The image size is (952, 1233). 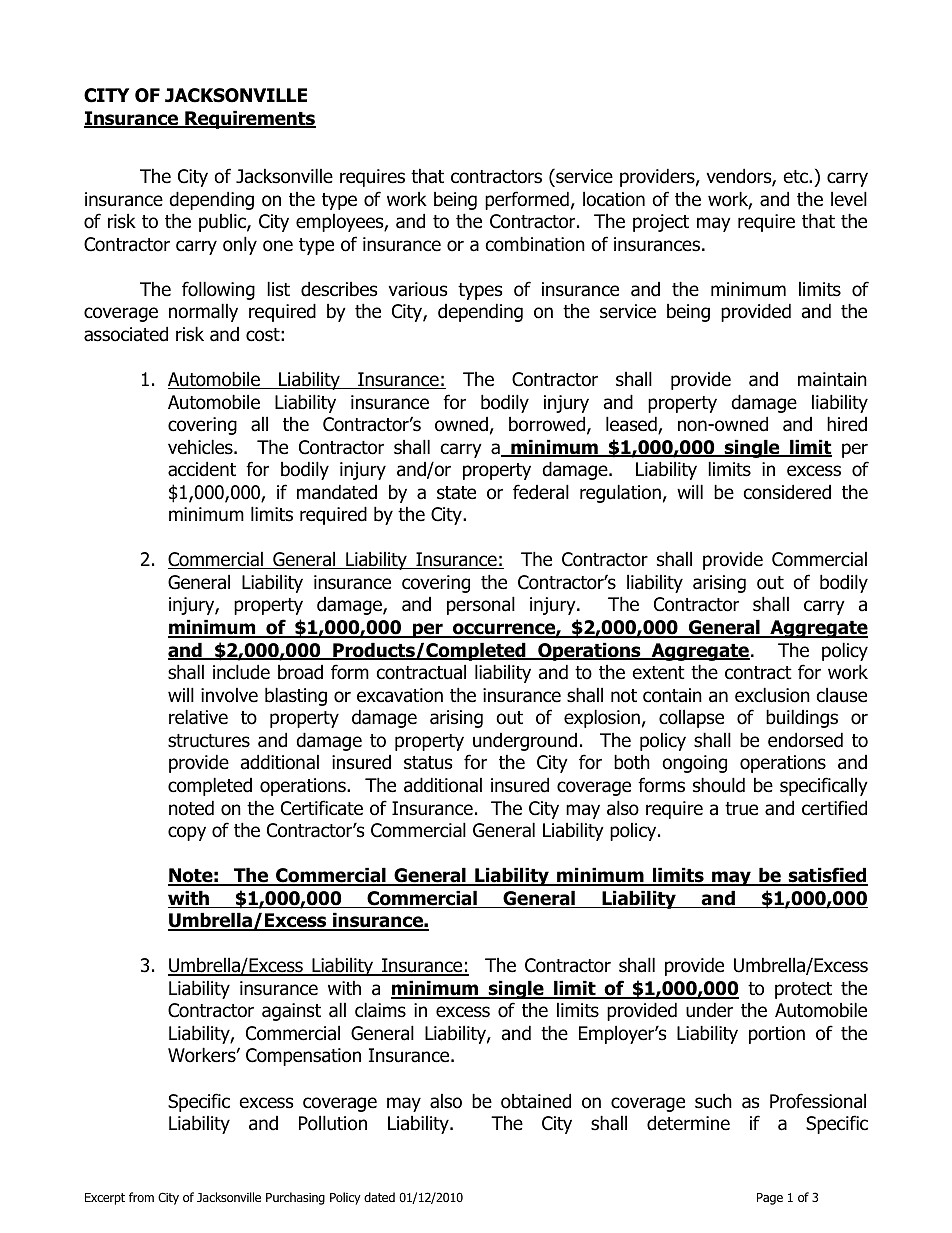 What do you see at coordinates (240, 245) in the screenshot?
I see `only` at bounding box center [240, 245].
